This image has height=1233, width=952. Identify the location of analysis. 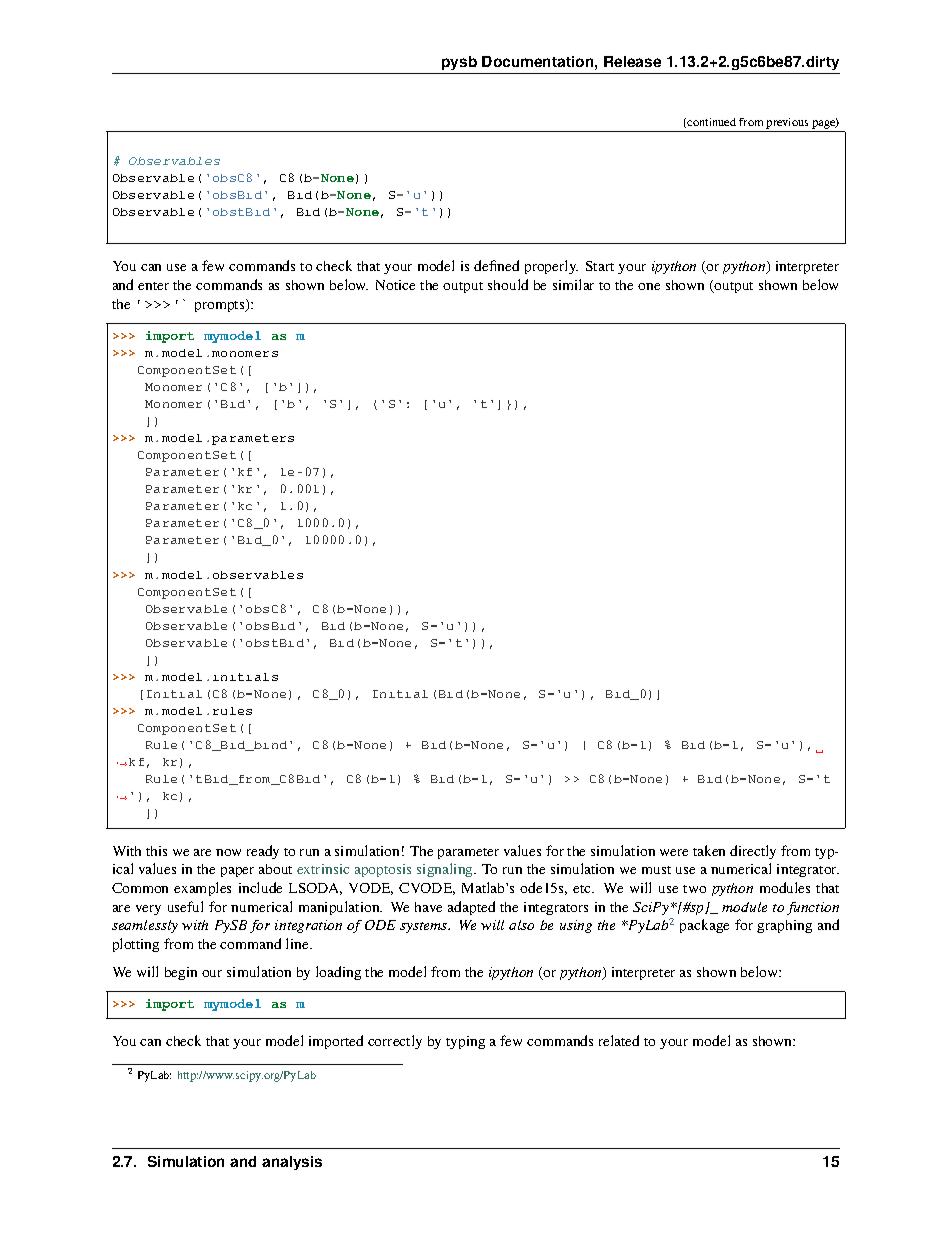
(292, 1163).
